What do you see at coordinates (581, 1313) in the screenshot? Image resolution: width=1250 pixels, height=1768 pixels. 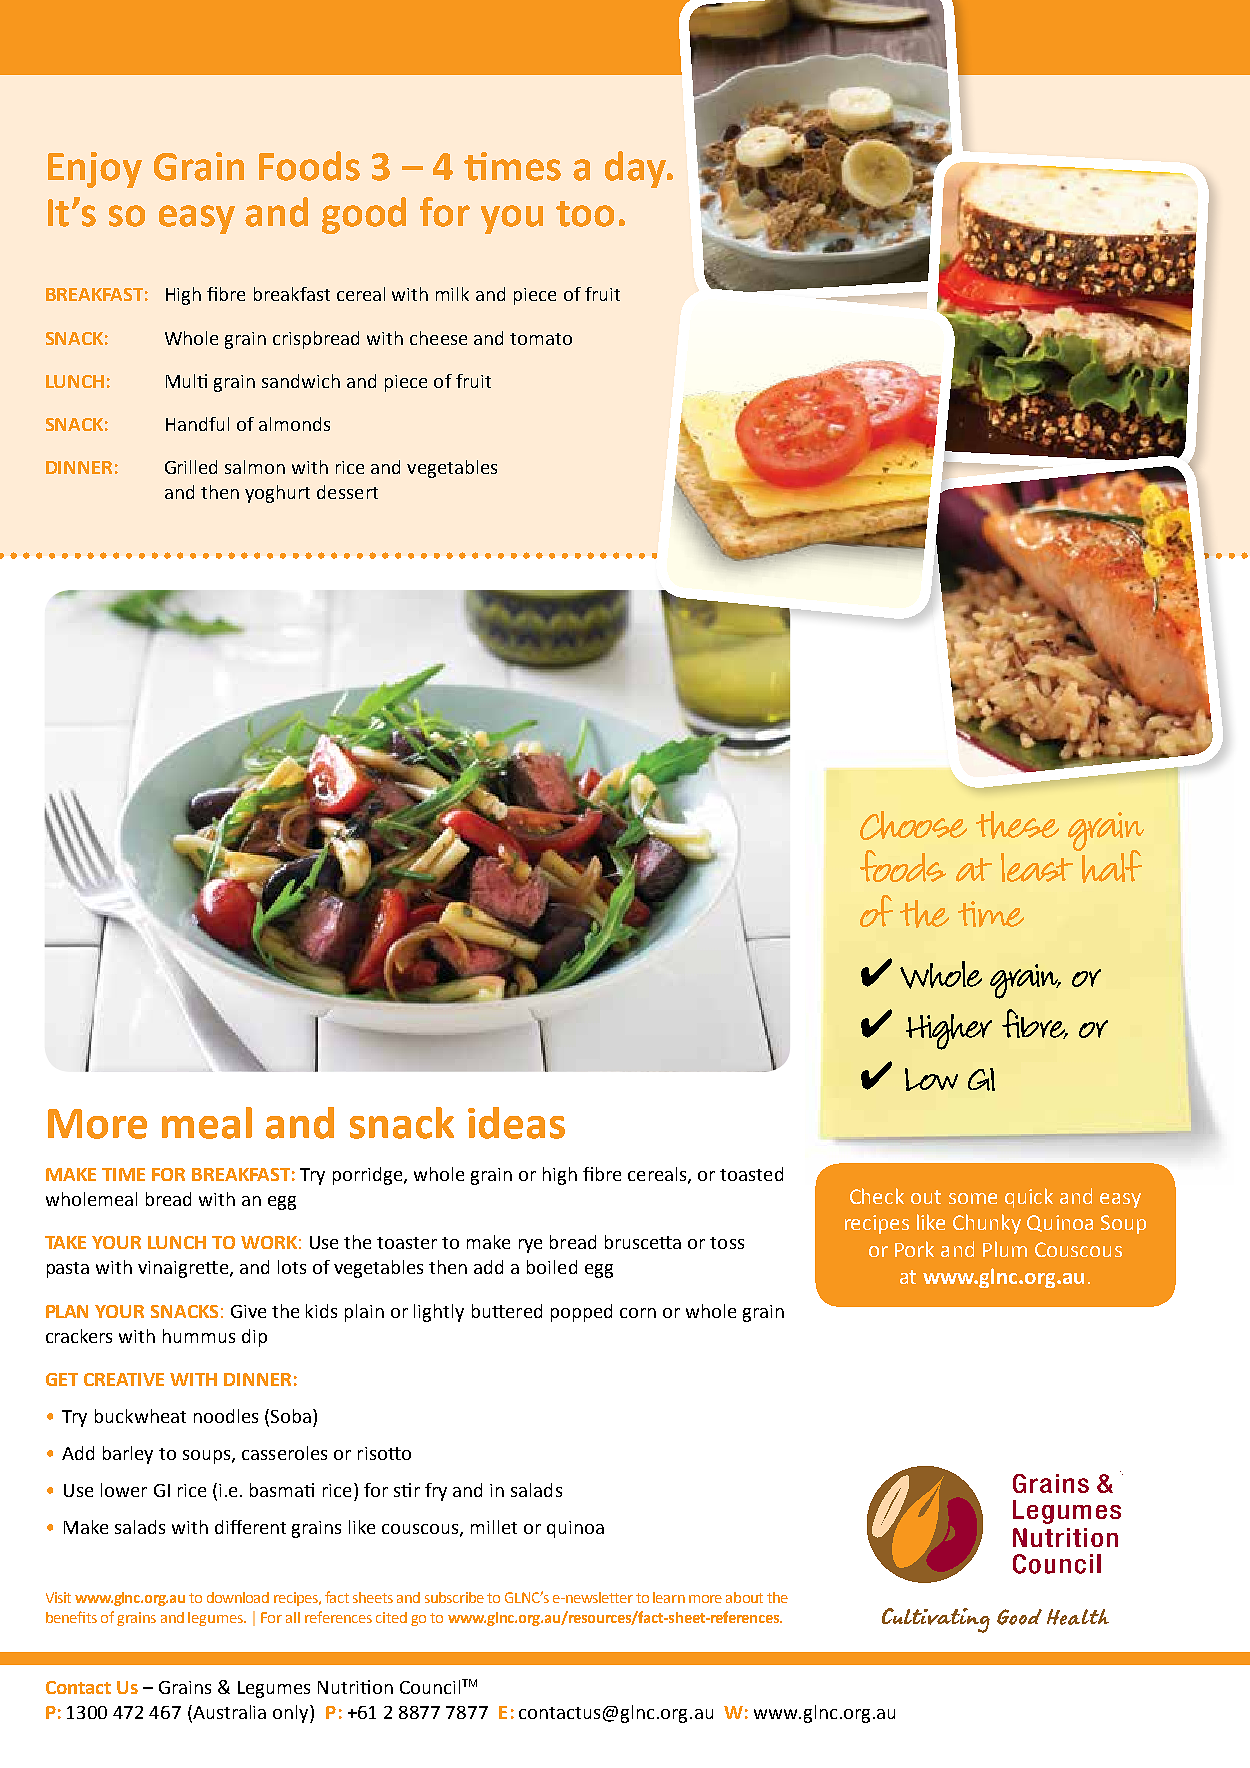 I see `popped` at bounding box center [581, 1313].
